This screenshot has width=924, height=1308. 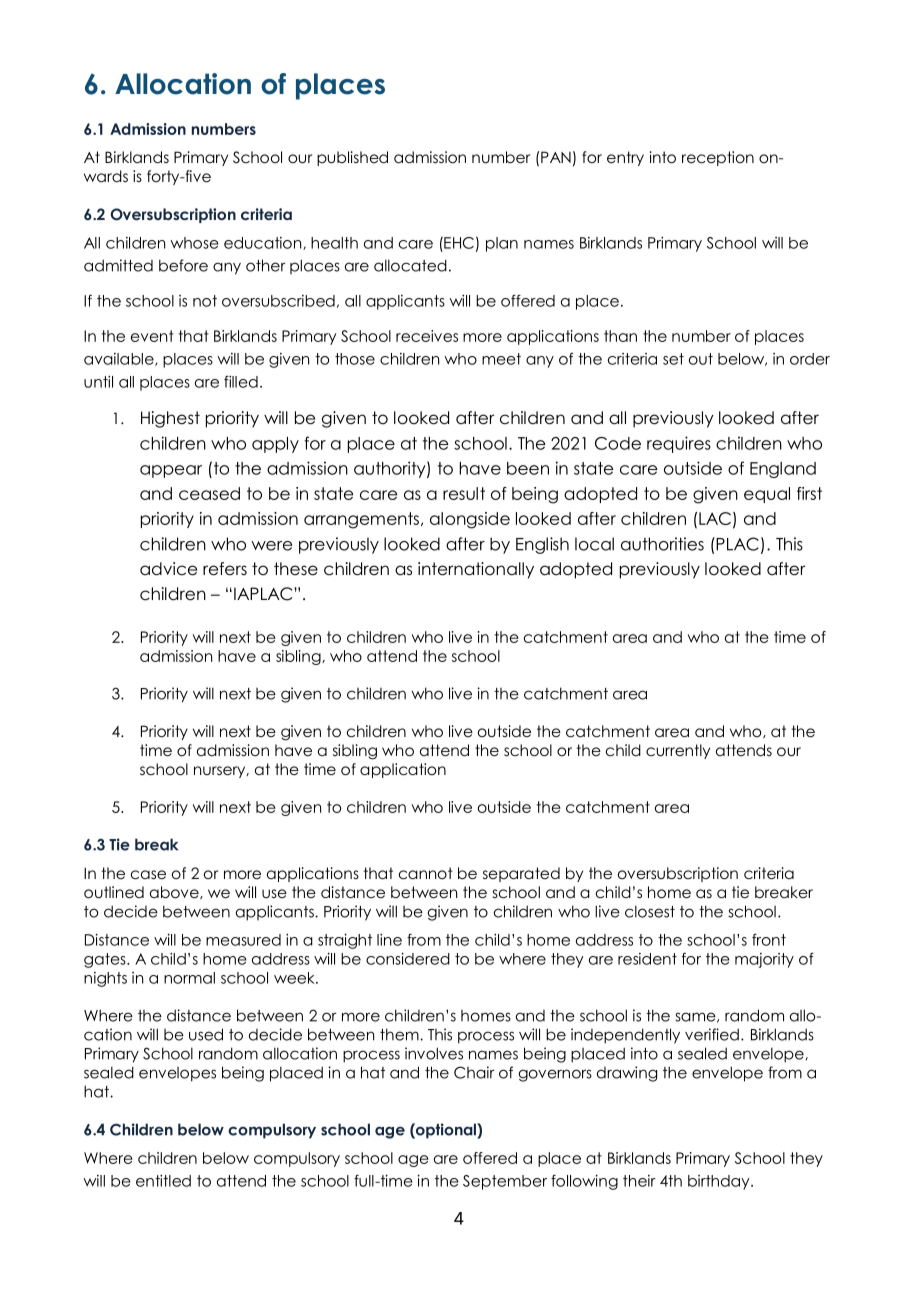 I want to click on entitled, so click(x=163, y=1181).
